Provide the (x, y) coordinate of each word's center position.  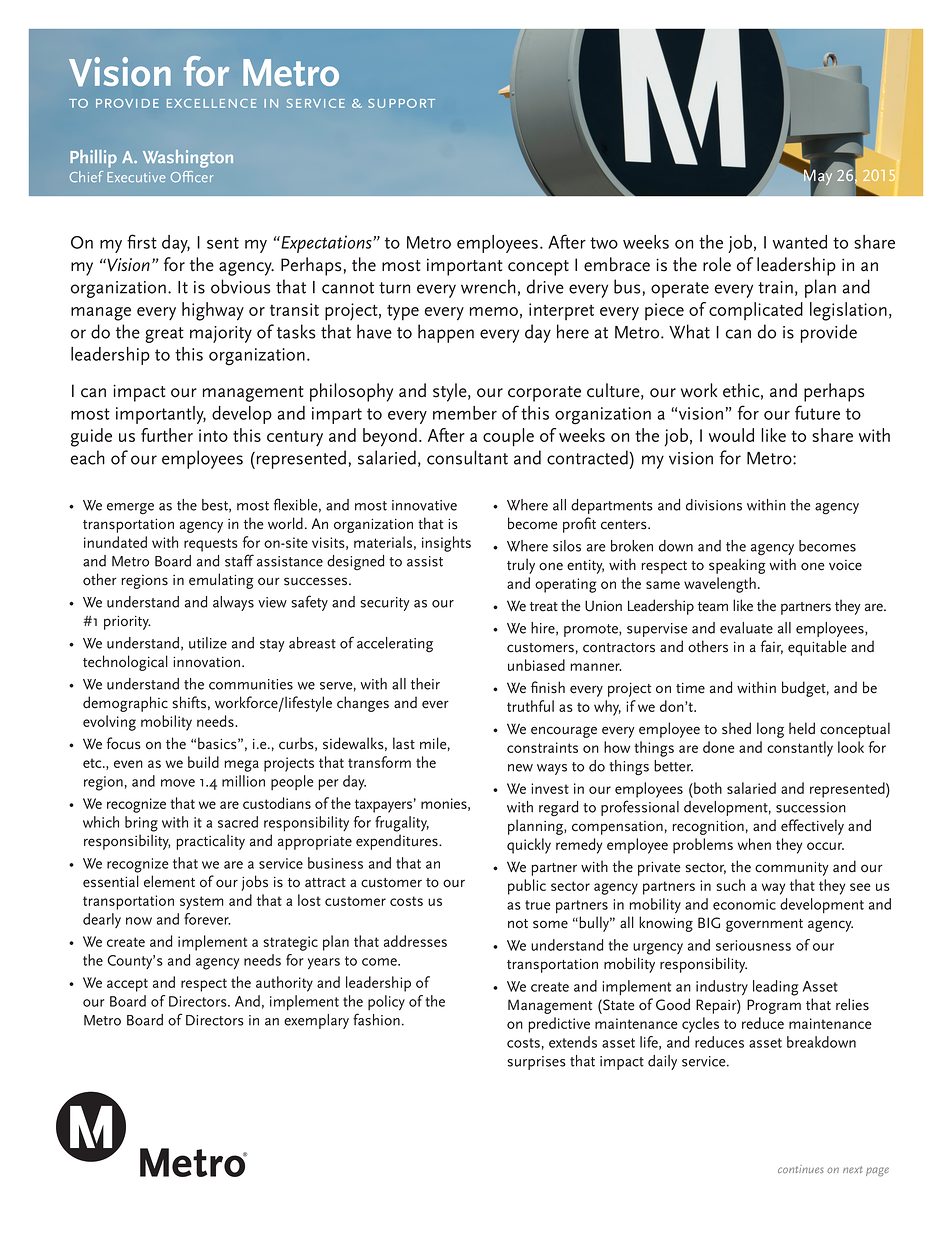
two (604, 243)
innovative (424, 505)
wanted (800, 242)
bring (141, 824)
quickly (529, 846)
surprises (536, 1063)
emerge (130, 509)
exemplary (316, 1021)
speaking (737, 566)
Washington (188, 159)
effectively (812, 827)
